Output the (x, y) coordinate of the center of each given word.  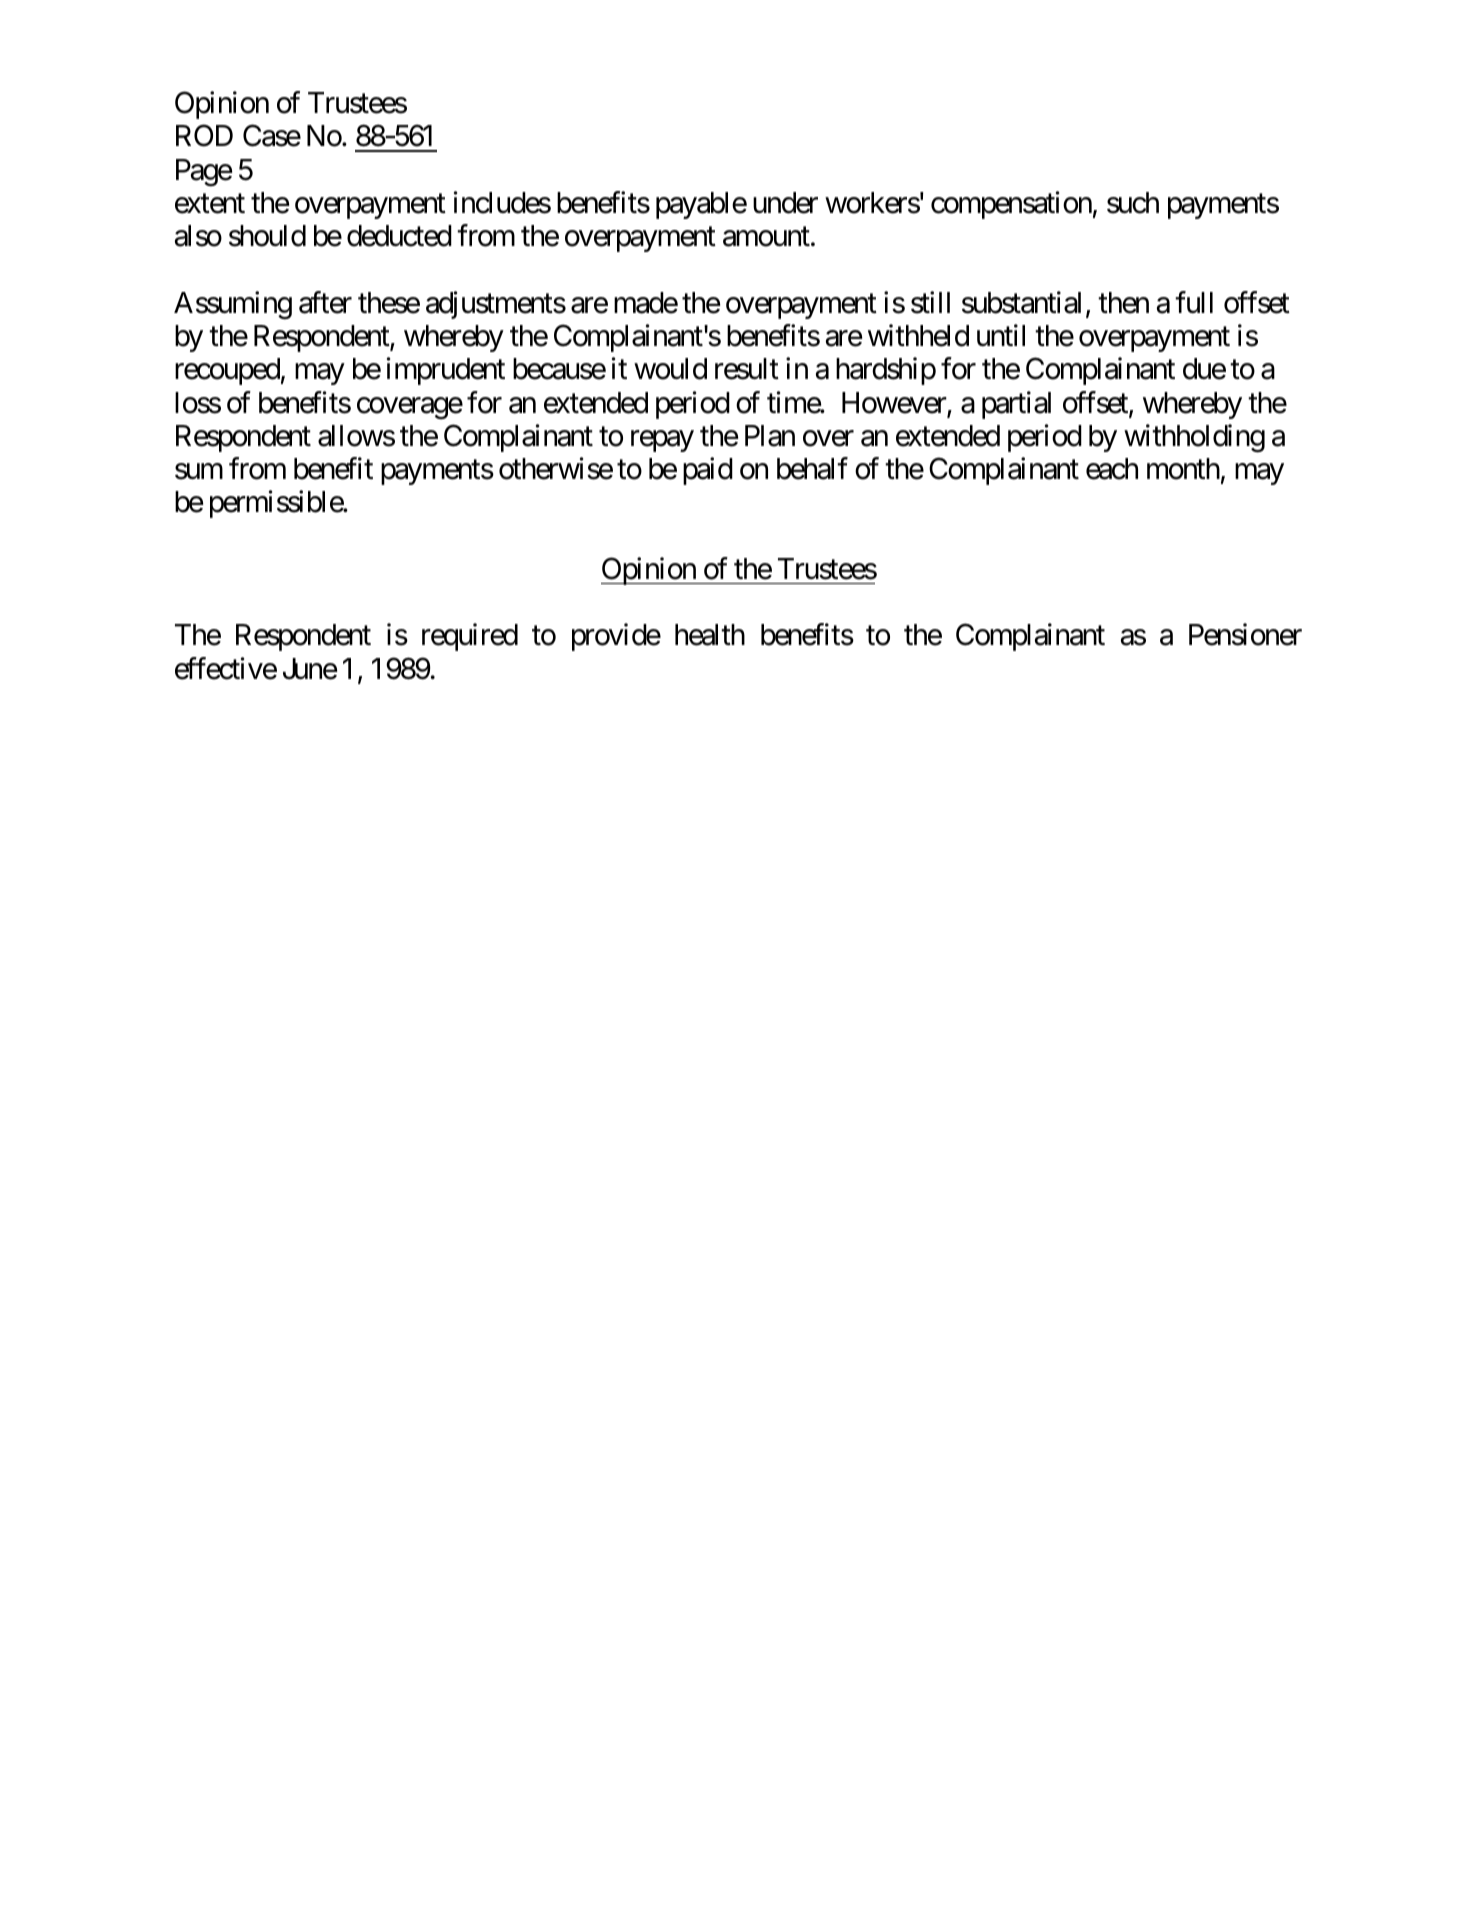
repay (662, 441)
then (1123, 303)
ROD (204, 136)
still (930, 302)
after (325, 302)
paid (708, 471)
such (1133, 203)
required (470, 637)
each (1112, 469)
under (785, 203)
